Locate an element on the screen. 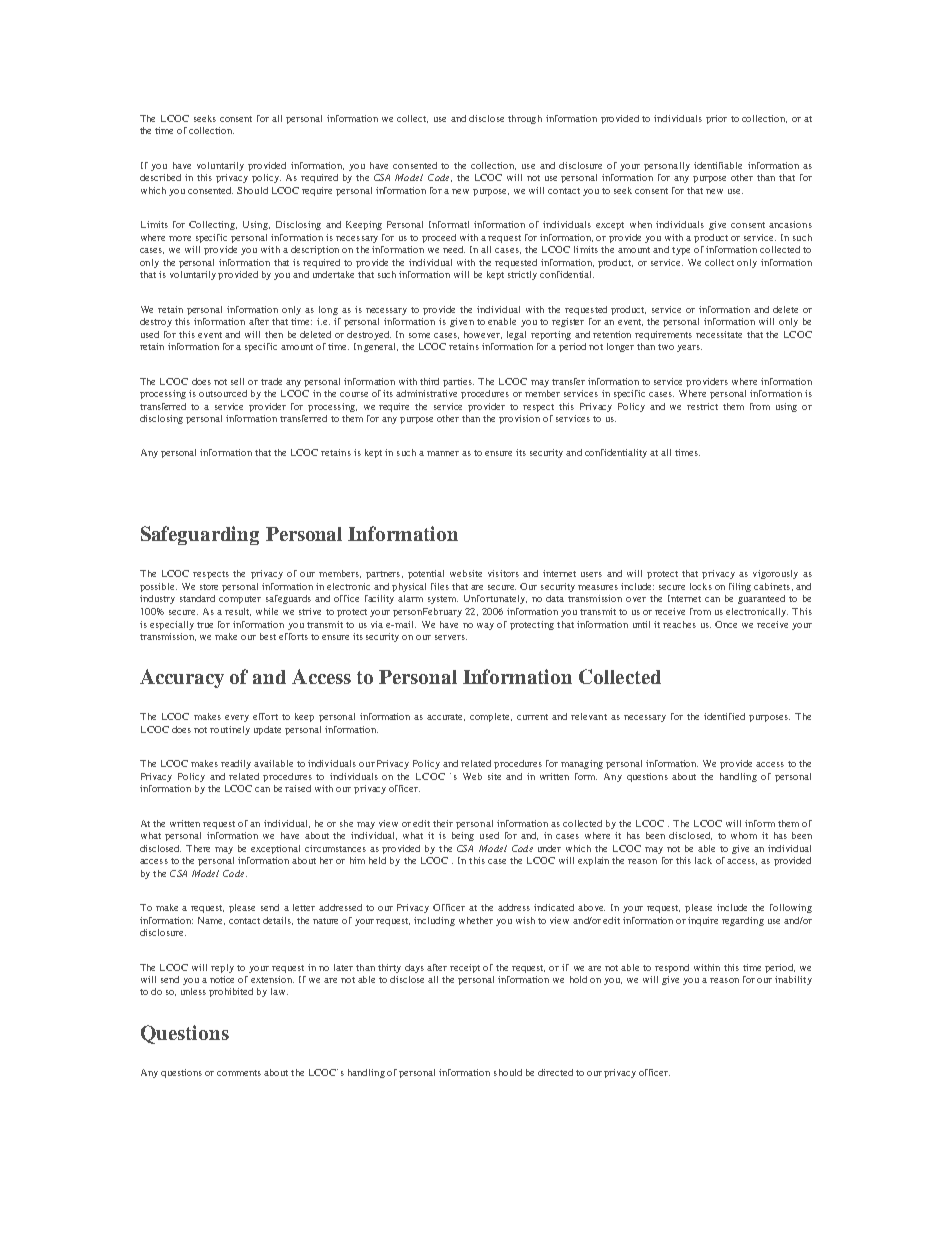 Image resolution: width=952 pixels, height=1233 pixels. Unfortunately is located at coordinates (495, 599).
